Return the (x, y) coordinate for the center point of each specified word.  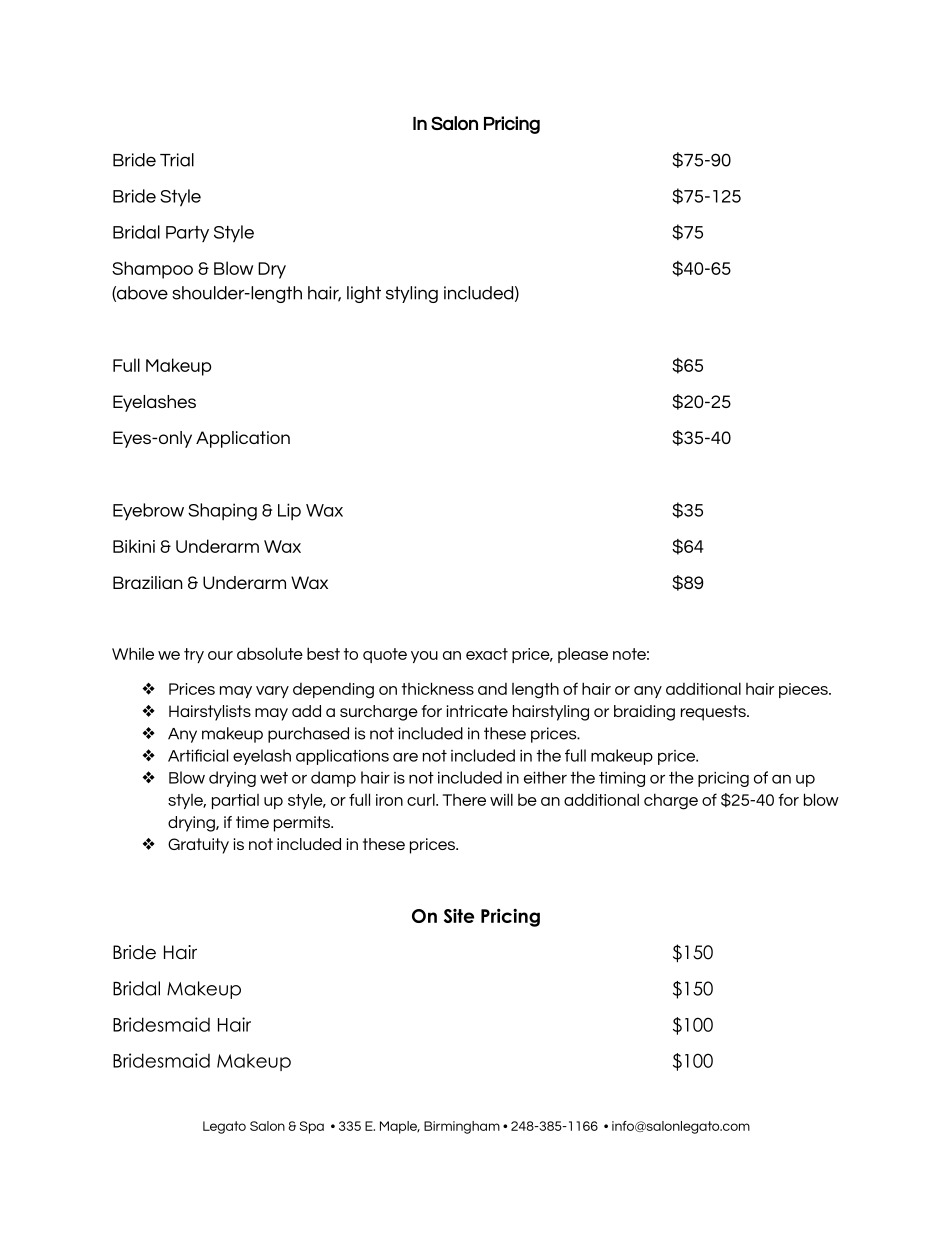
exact (487, 654)
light (364, 294)
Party (187, 234)
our (220, 655)
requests (714, 713)
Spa (312, 1127)
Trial (177, 160)
